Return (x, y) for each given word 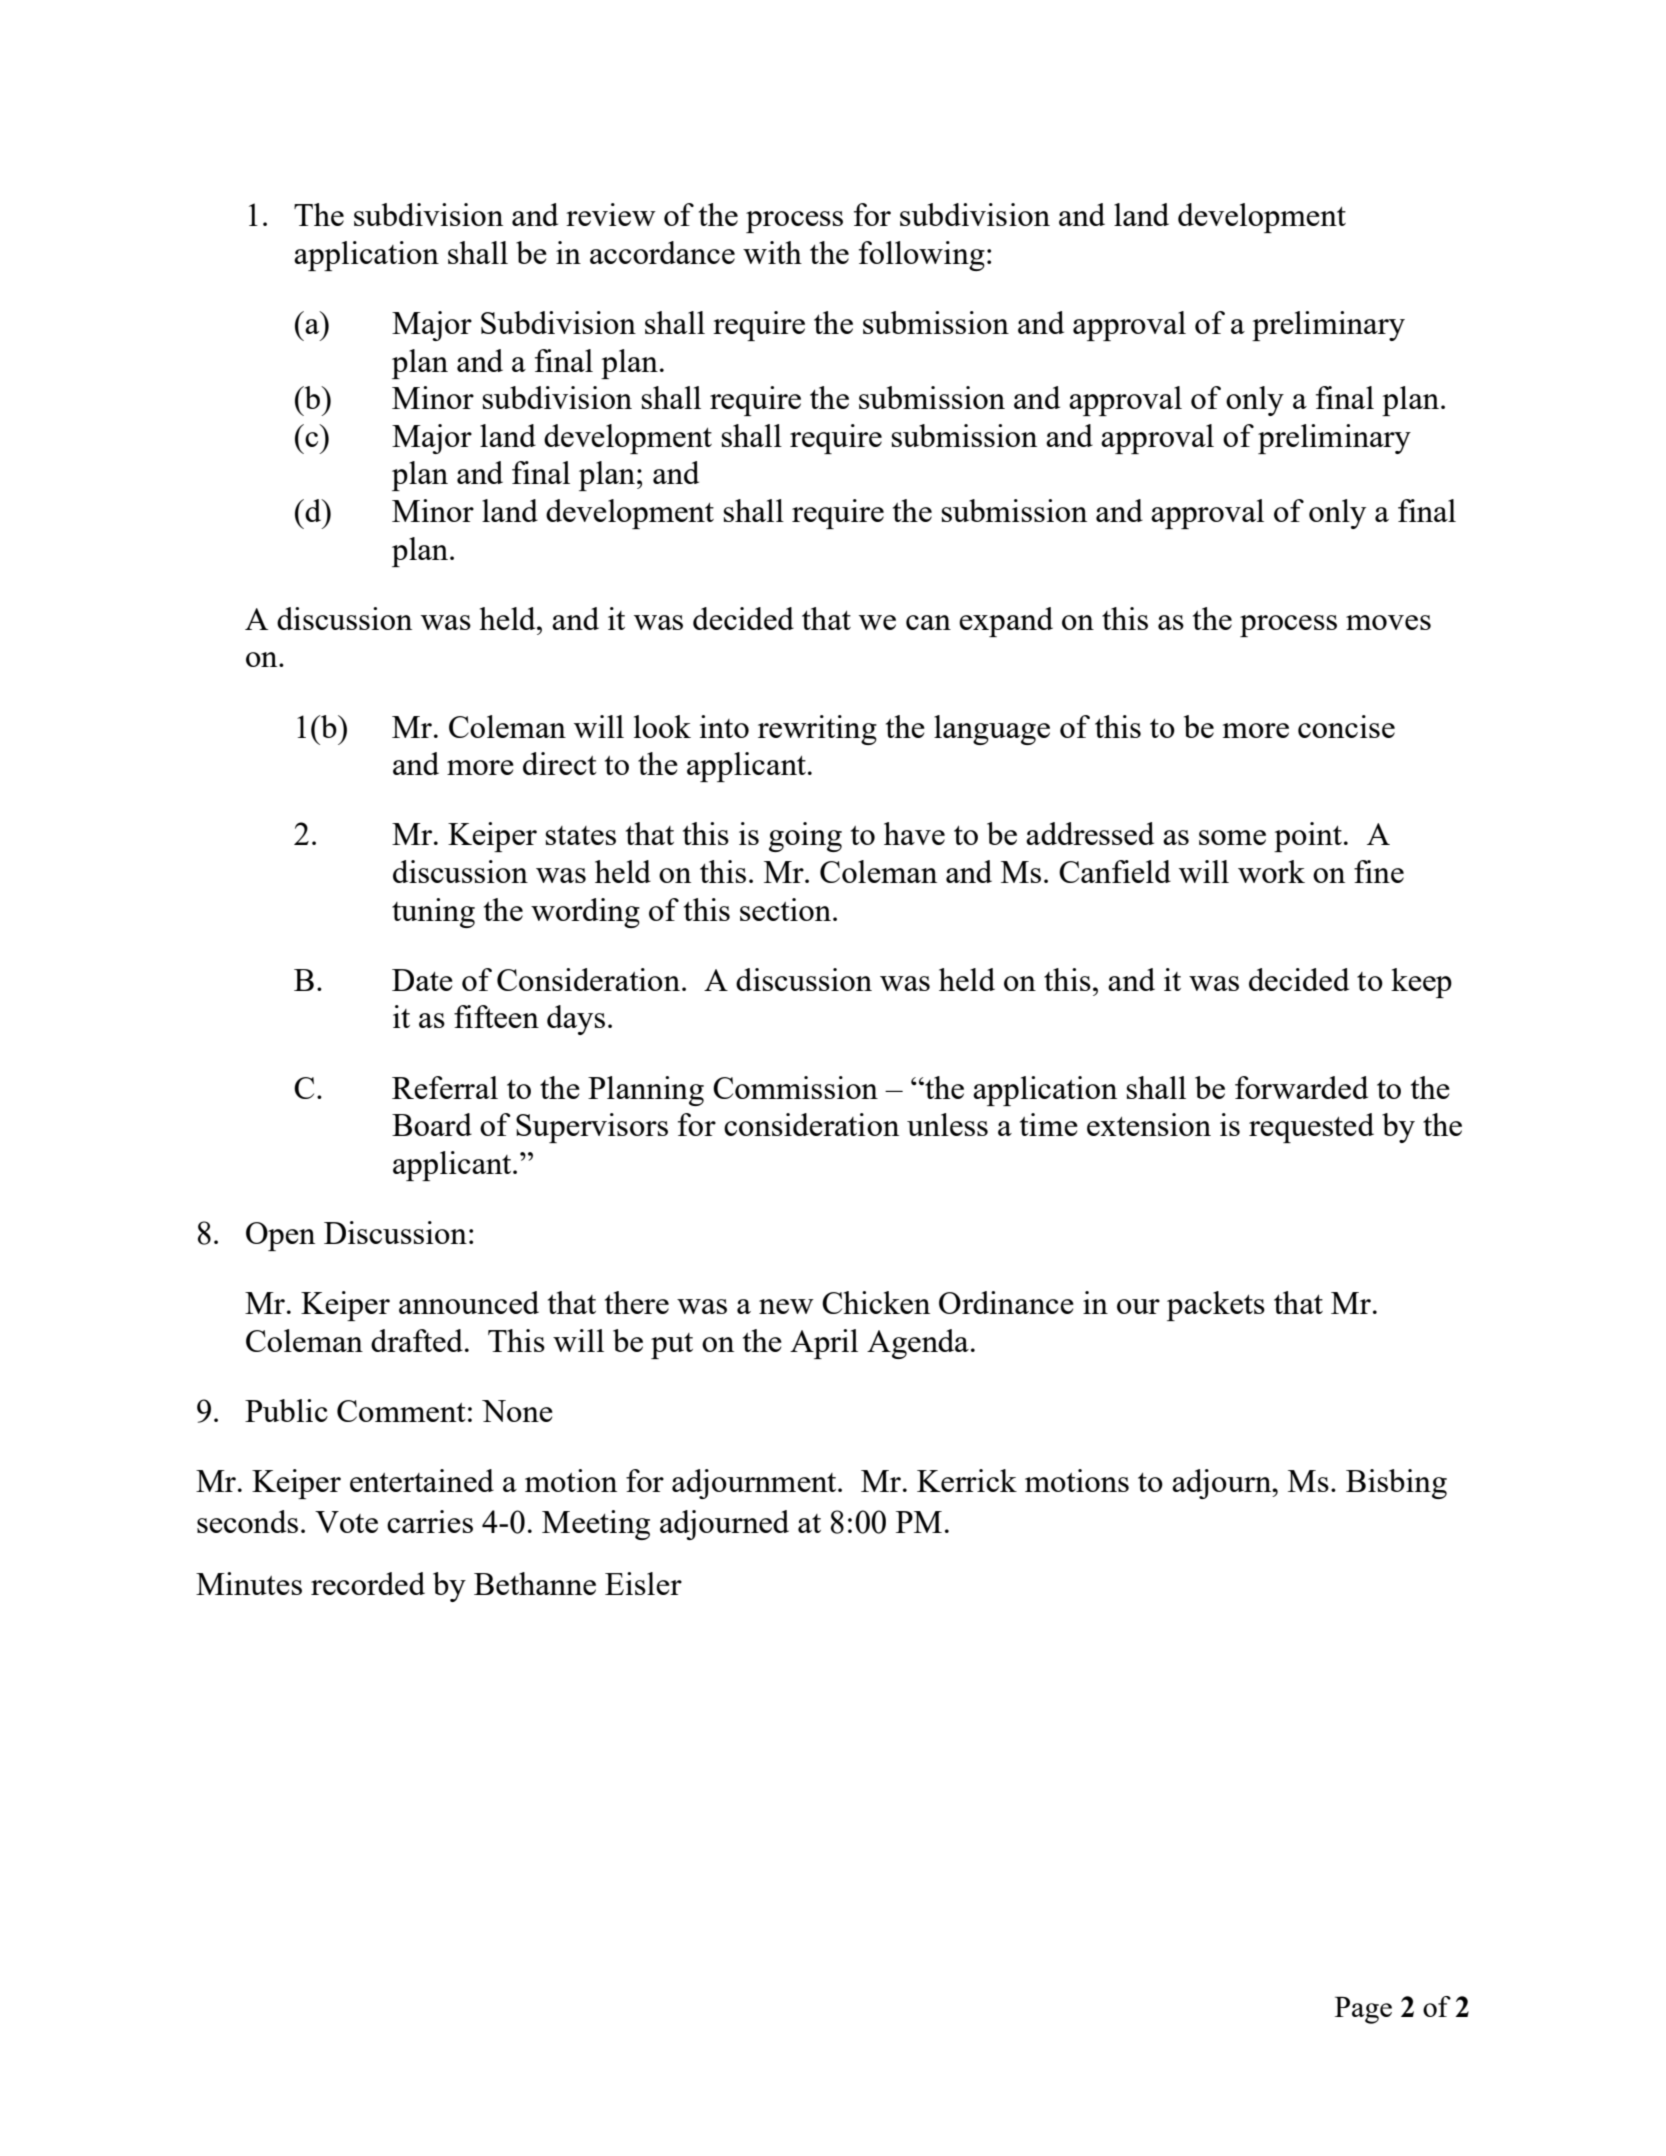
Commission (795, 1087)
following (922, 256)
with (772, 252)
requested (1311, 1128)
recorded (368, 1583)
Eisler (643, 1583)
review (611, 214)
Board (432, 1124)
